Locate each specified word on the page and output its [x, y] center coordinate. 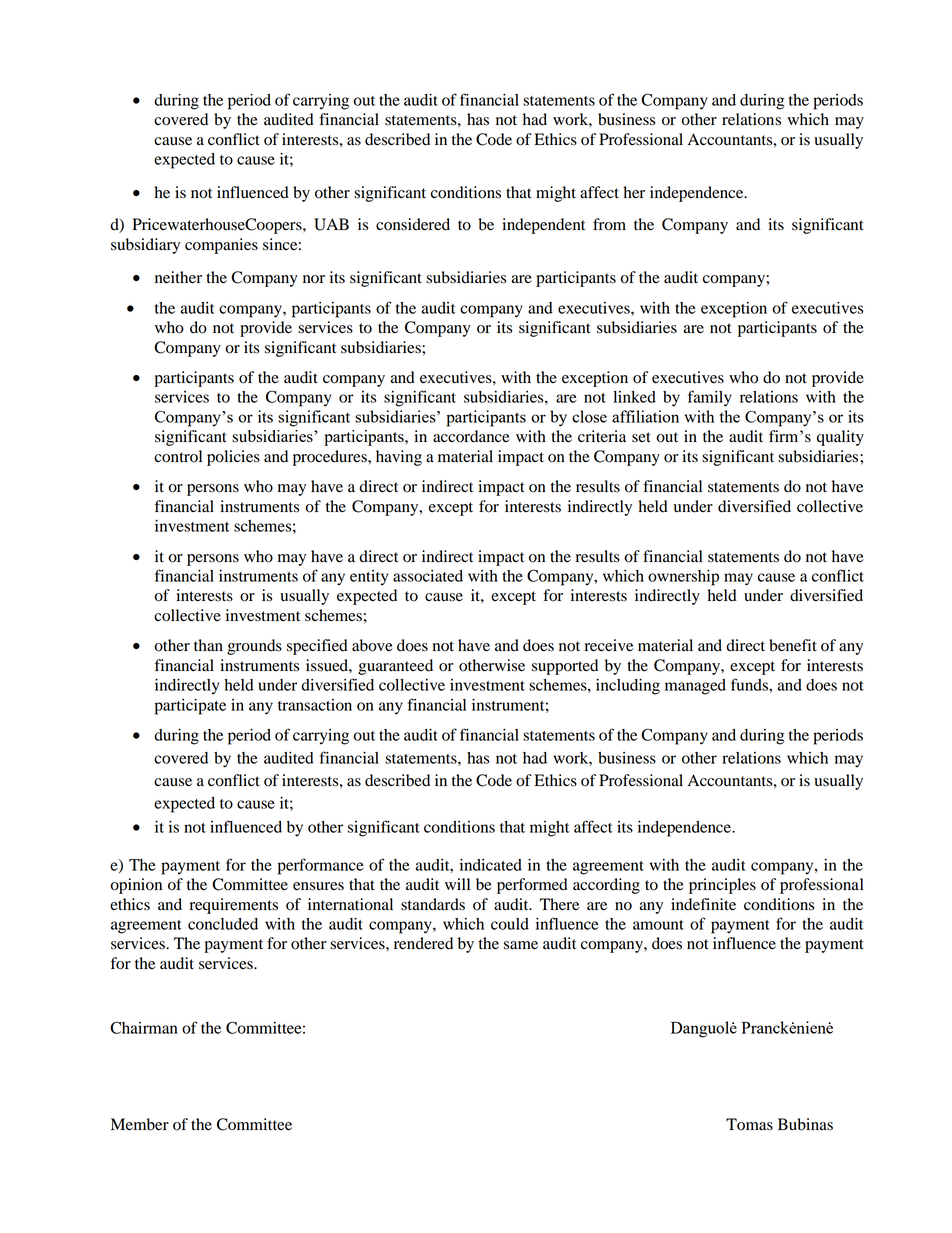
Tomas [749, 1124]
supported [565, 667]
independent [543, 226]
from [609, 224]
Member [140, 1124]
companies [221, 246]
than [208, 645]
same [521, 945]
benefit [793, 645]
